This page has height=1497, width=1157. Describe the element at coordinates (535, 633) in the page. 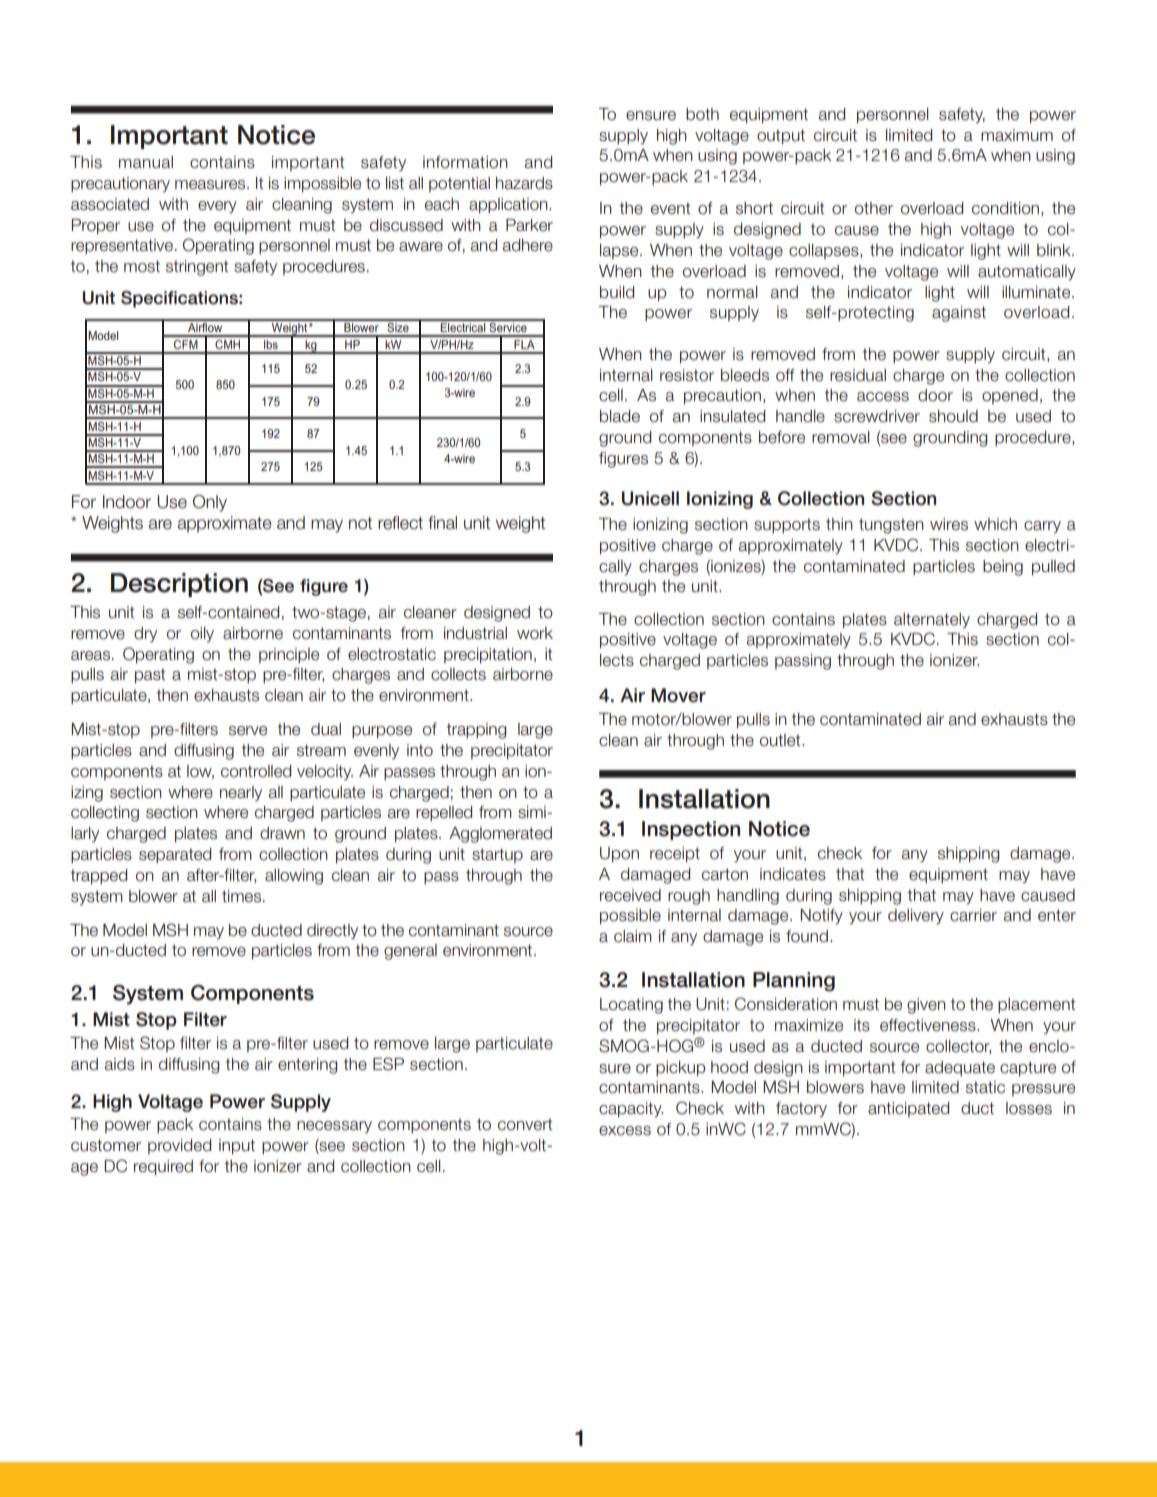

I see `work` at that location.
